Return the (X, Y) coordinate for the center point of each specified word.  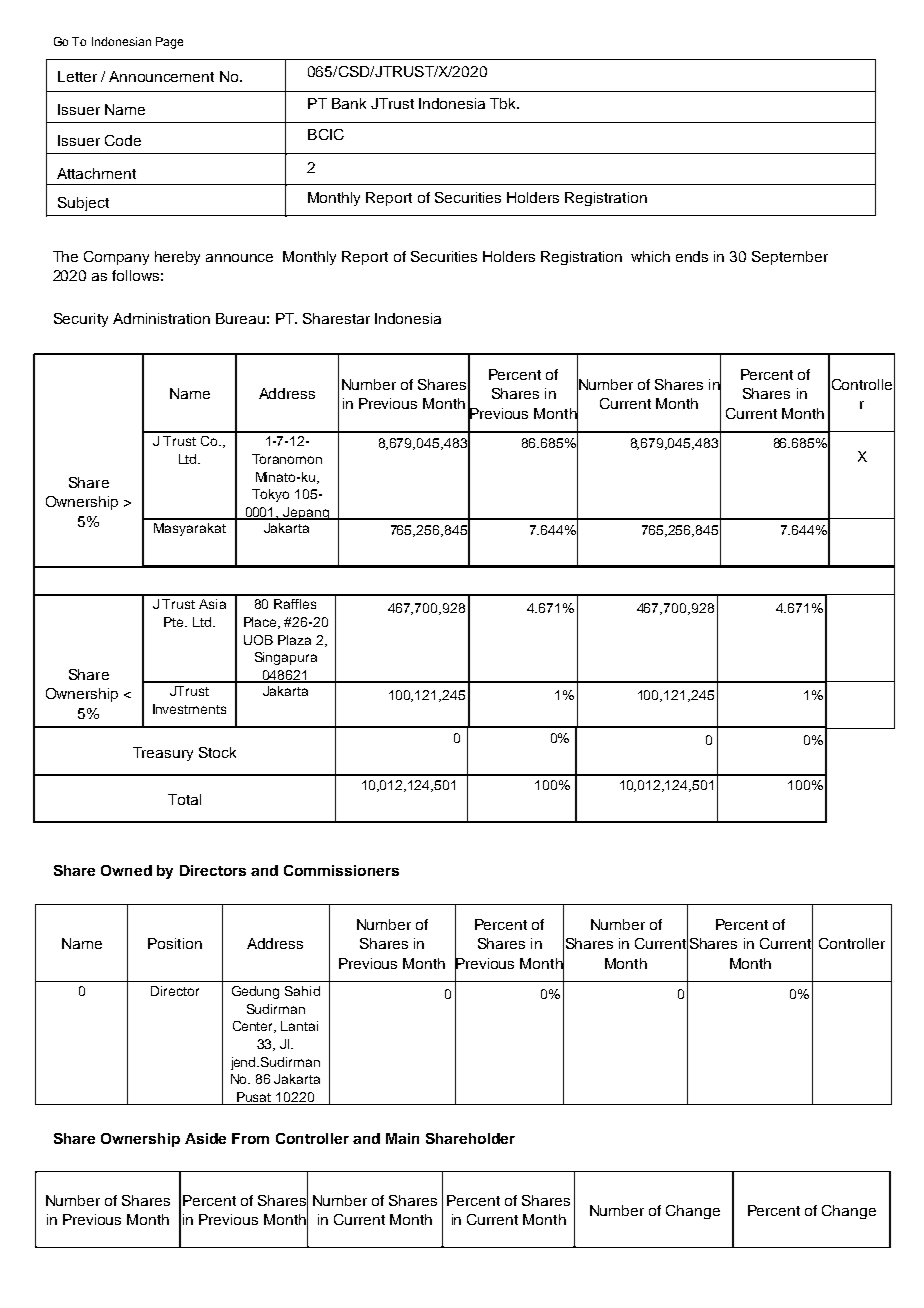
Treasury (163, 754)
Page (169, 43)
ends (692, 256)
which (650, 256)
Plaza (294, 640)
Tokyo (270, 495)
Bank (349, 103)
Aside (205, 1138)
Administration (161, 318)
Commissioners (341, 870)
